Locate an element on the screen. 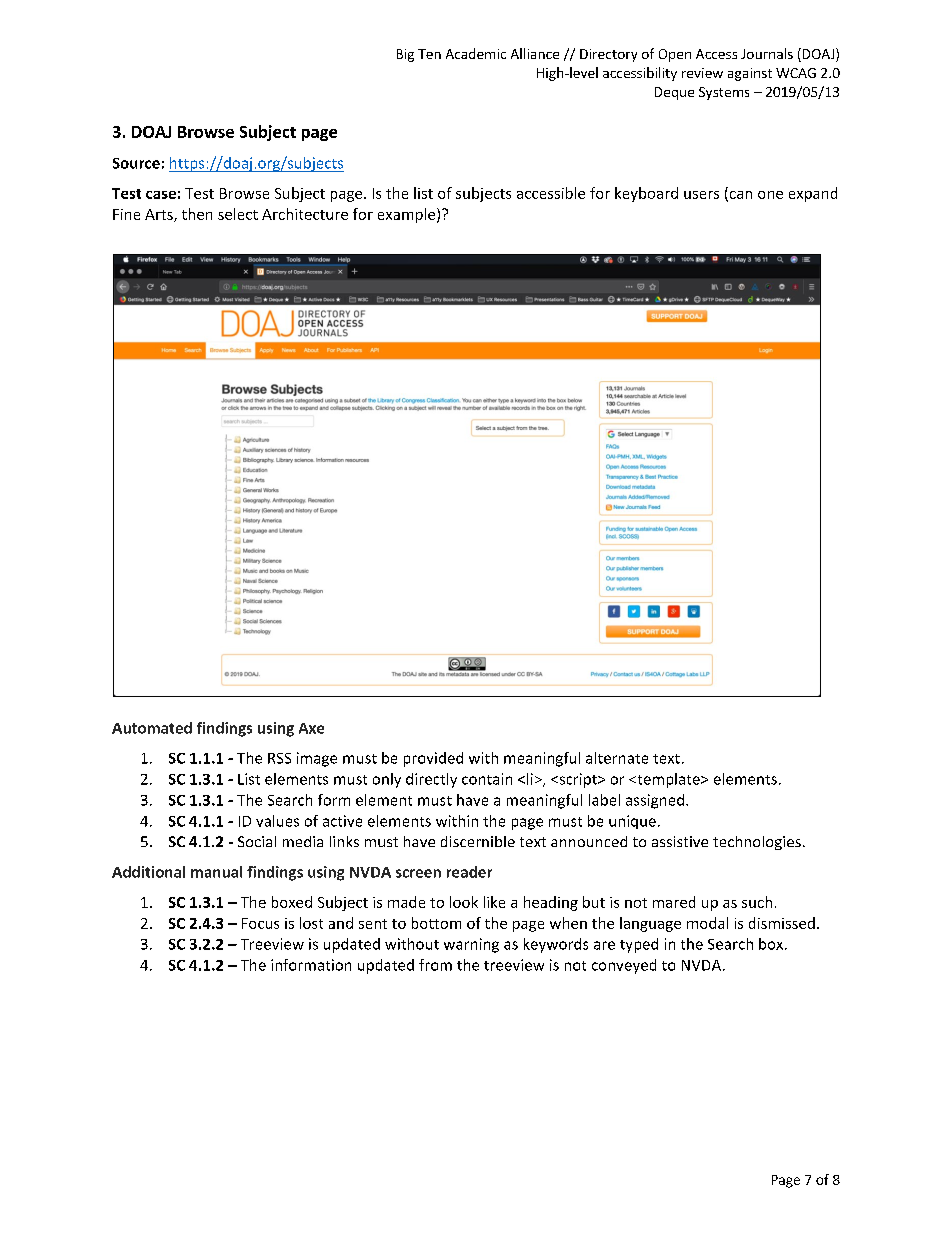  alternate is located at coordinates (617, 758).
